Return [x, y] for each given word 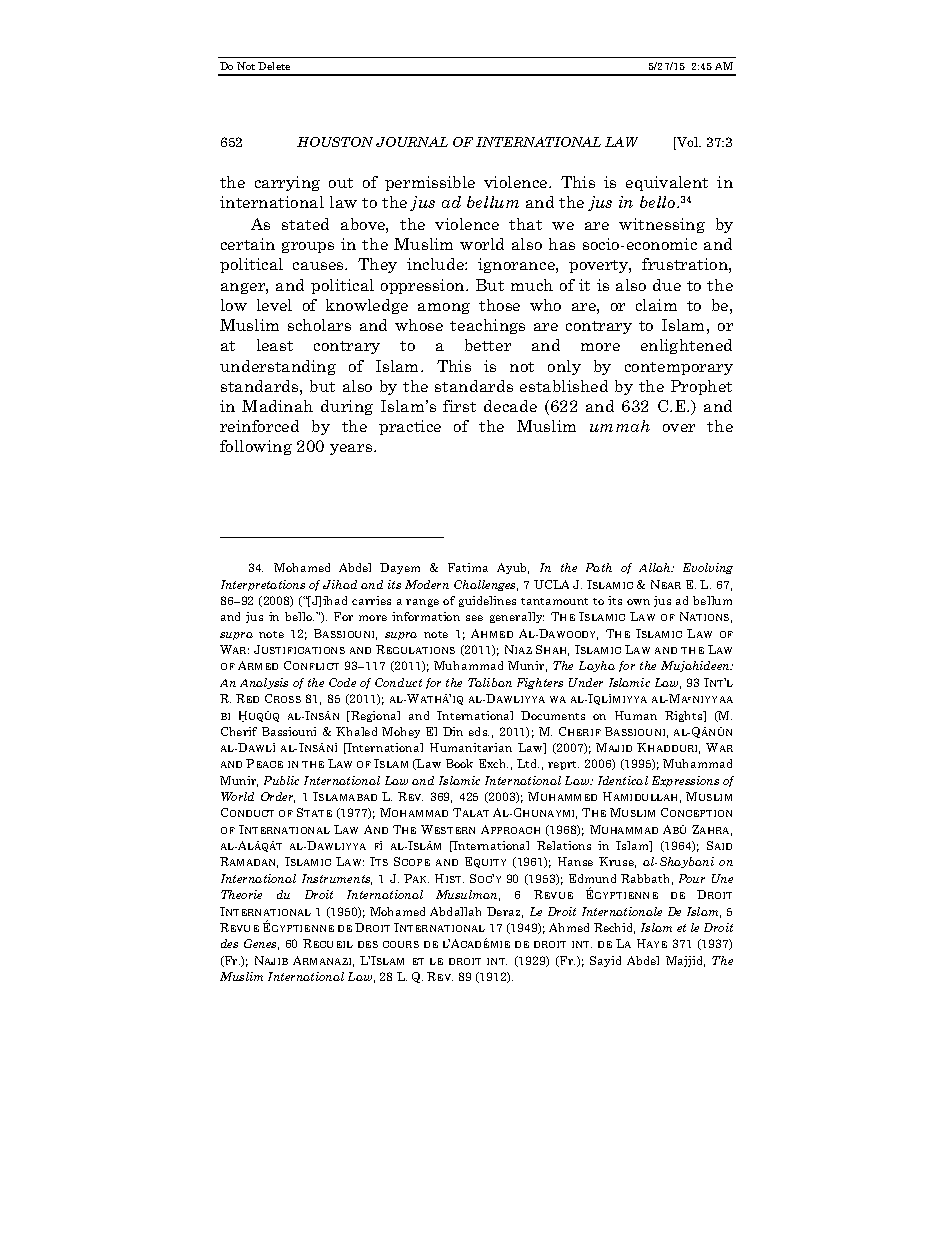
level [274, 305]
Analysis [264, 683]
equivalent [667, 183]
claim [656, 305]
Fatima [468, 567]
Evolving [708, 568]
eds [479, 731]
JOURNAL [412, 142]
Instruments [337, 879]
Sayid [605, 961]
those [499, 305]
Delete [274, 66]
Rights [685, 716]
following [256, 447]
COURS [401, 944]
